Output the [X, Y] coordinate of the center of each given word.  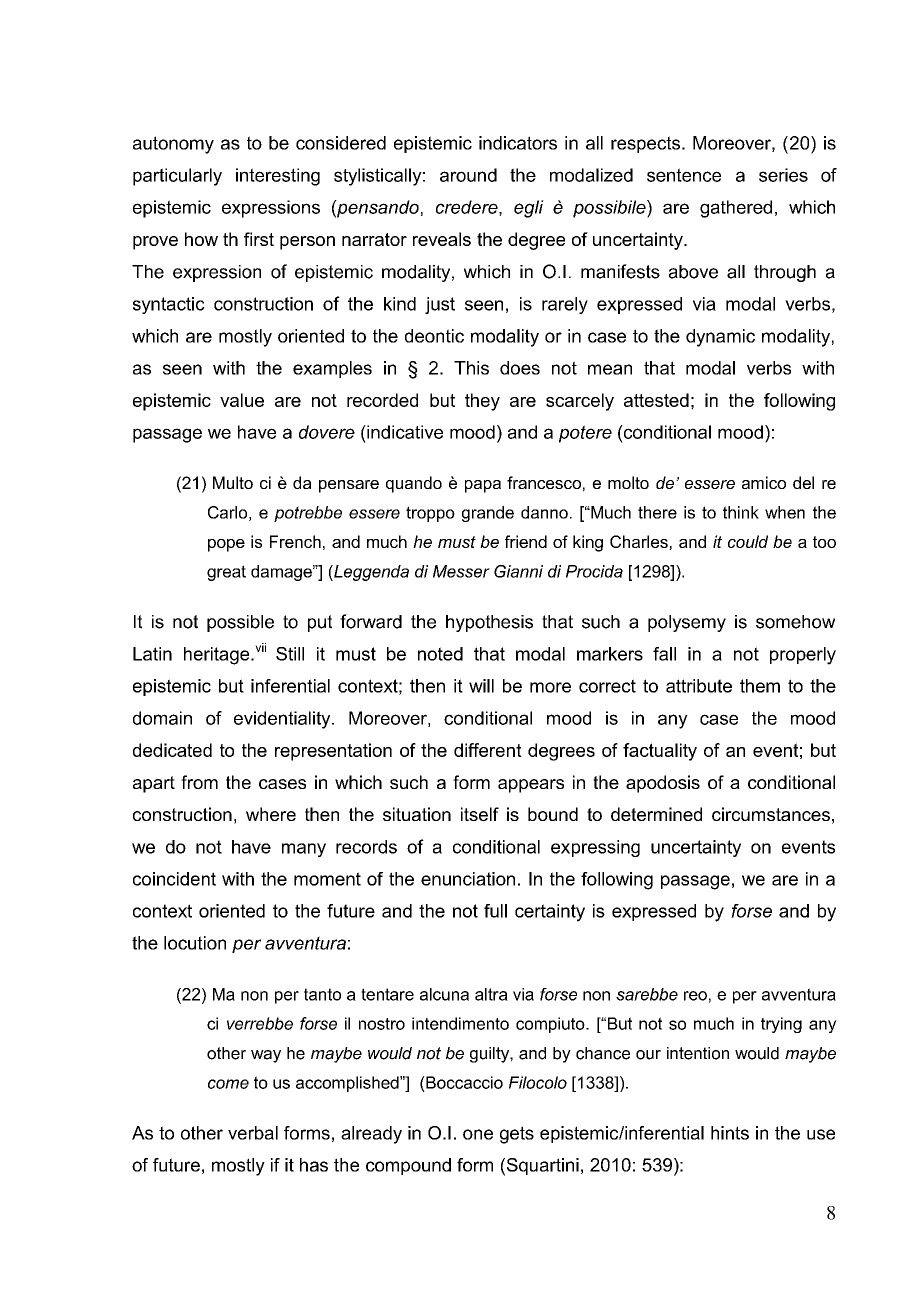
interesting [278, 177]
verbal [253, 1133]
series [783, 175]
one [478, 1134]
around [468, 175]
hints [730, 1133]
